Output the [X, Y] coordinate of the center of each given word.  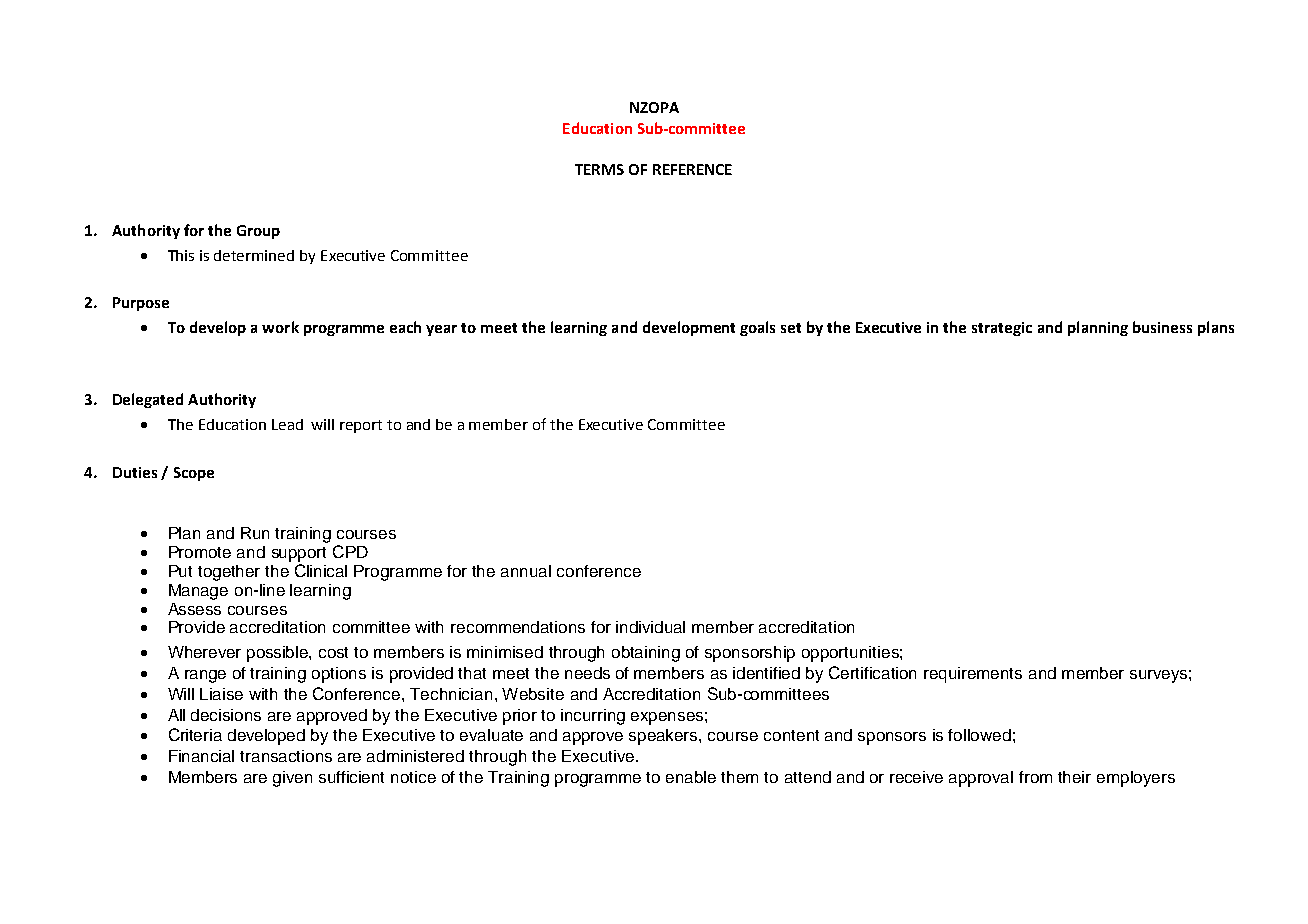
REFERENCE [692, 169]
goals [757, 328]
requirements [973, 675]
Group [258, 232]
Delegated [148, 400]
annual [526, 571]
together [229, 573]
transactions [286, 756]
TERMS [599, 169]
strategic [1002, 329]
